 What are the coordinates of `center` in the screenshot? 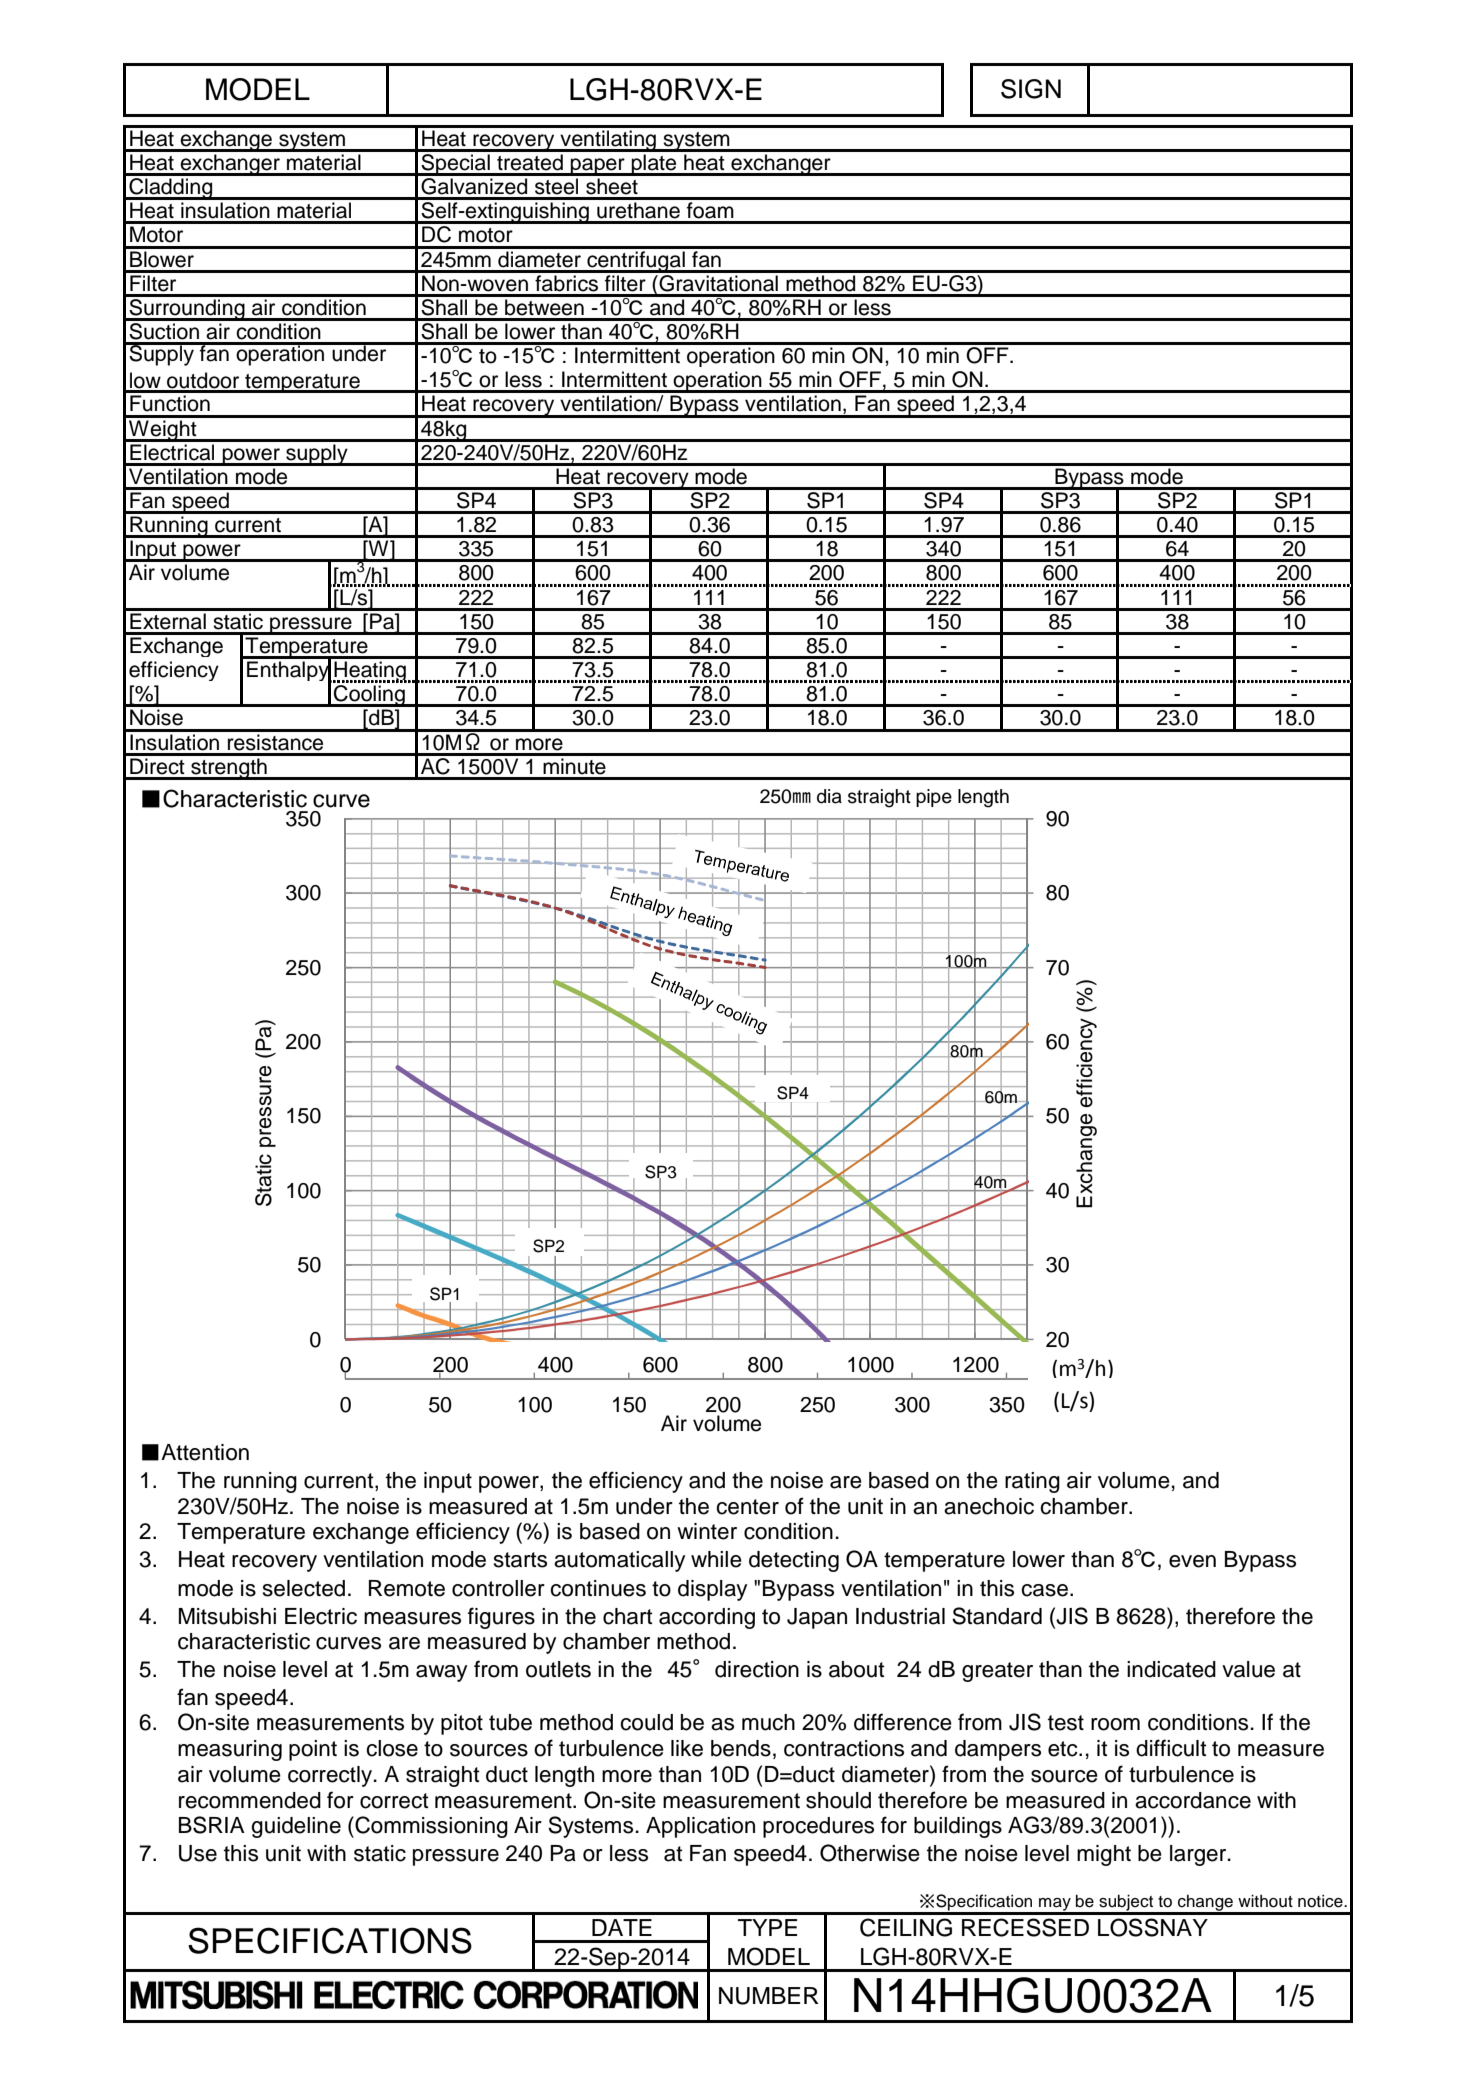 It's located at (747, 1507).
